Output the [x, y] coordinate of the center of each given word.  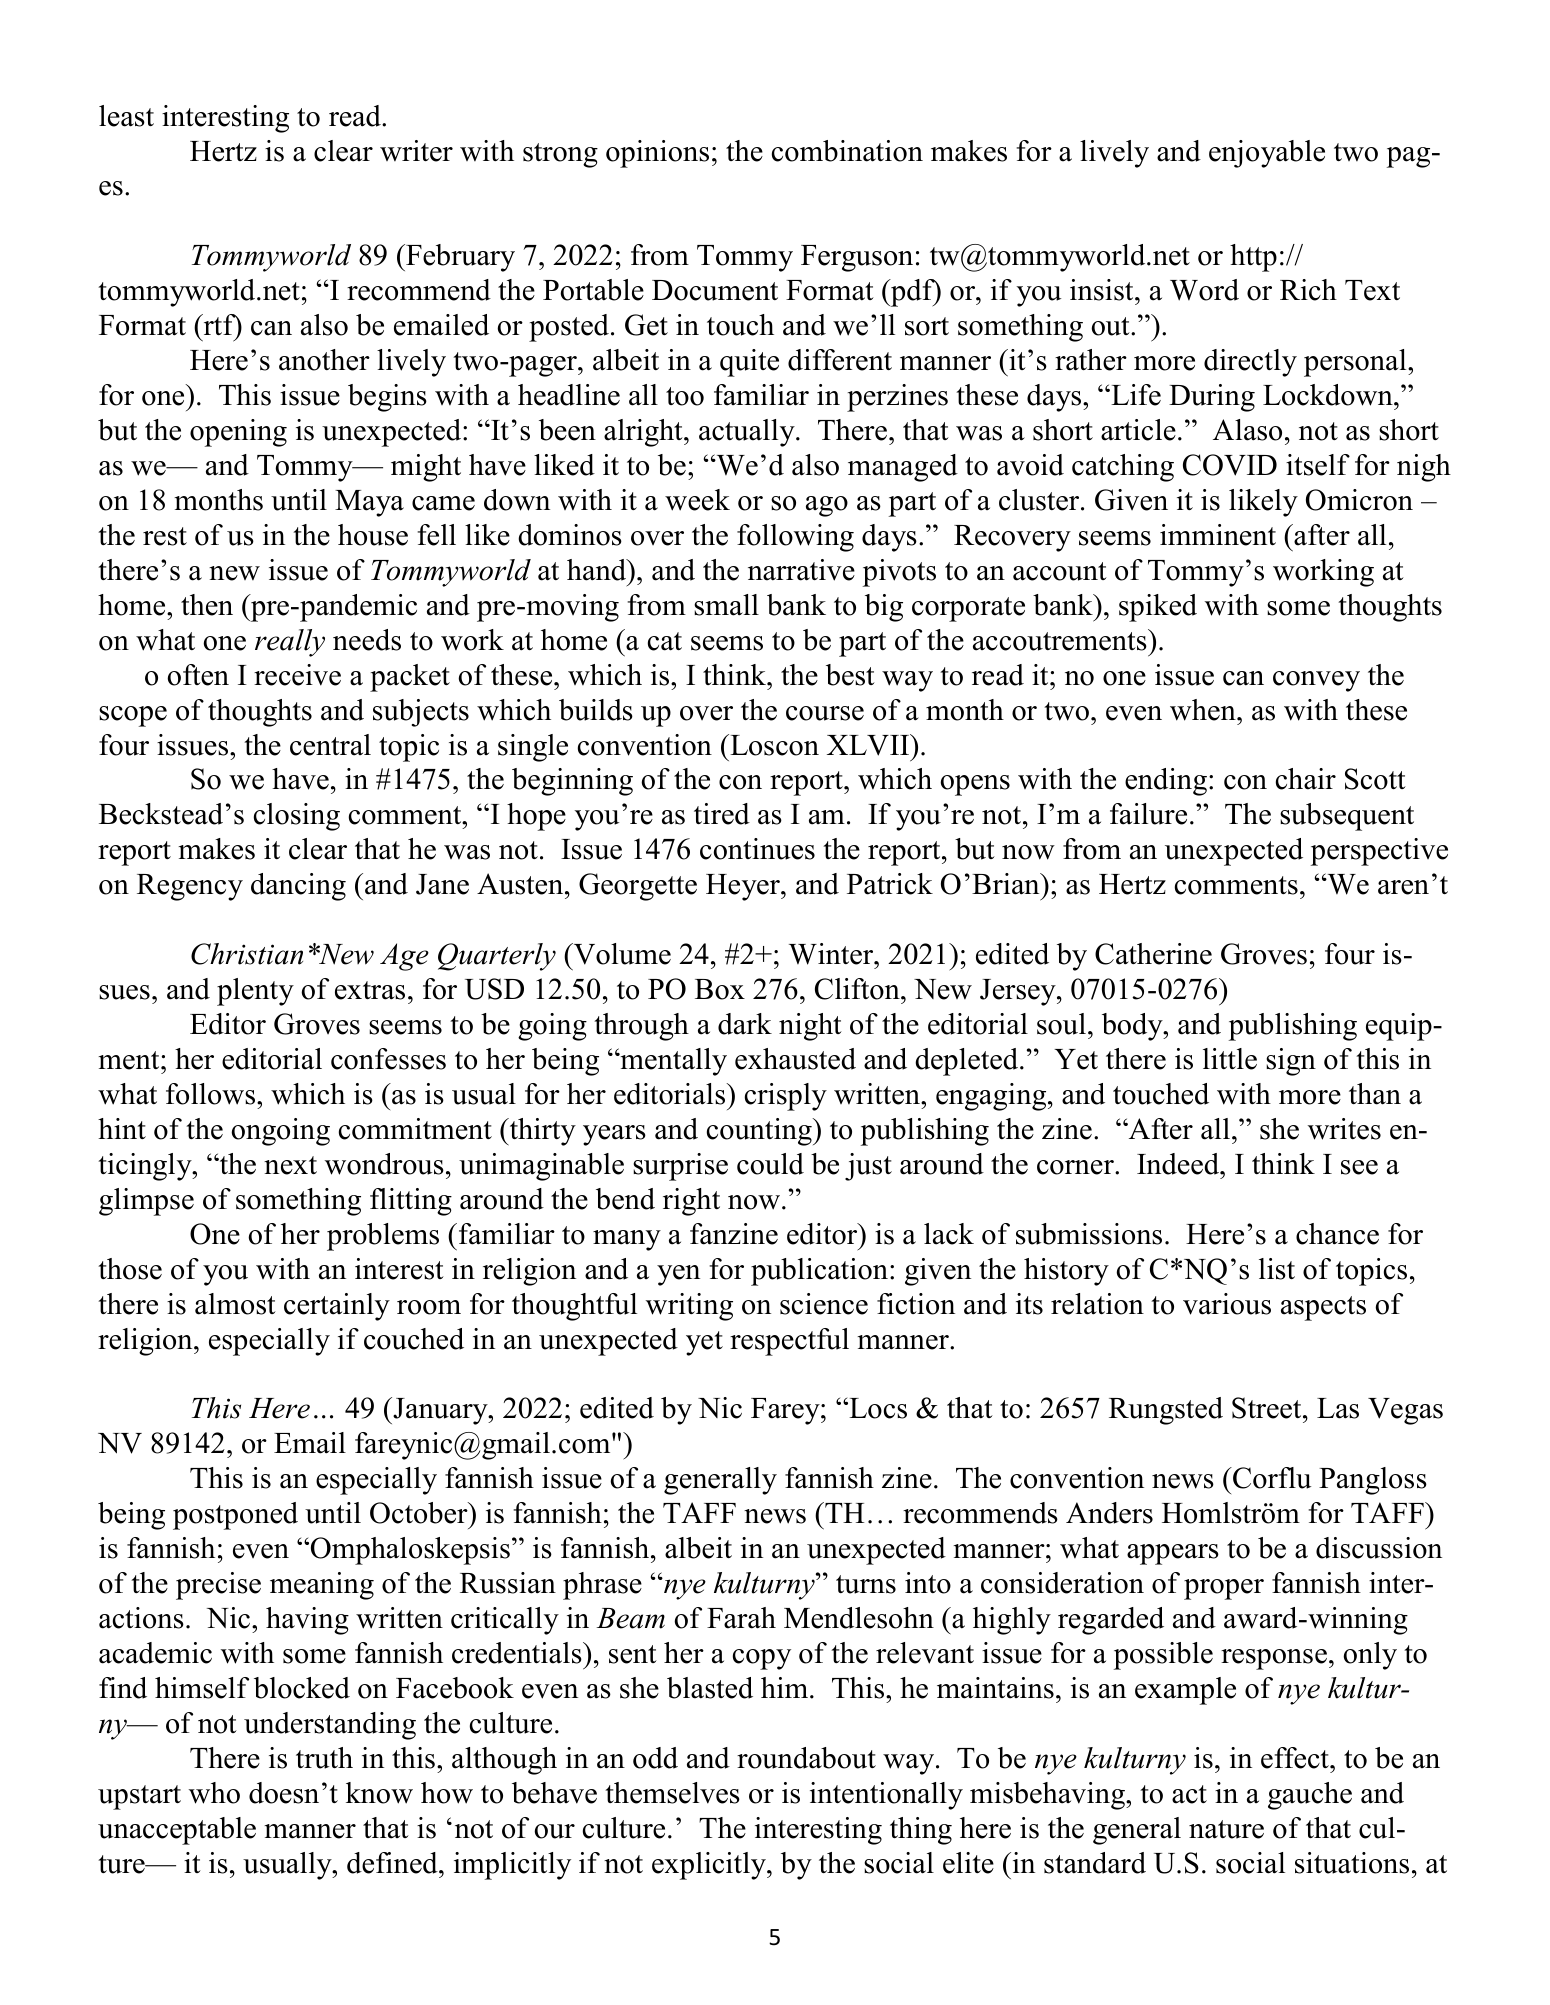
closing [297, 817]
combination [847, 151]
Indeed [1179, 1164]
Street [1268, 1408]
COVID [1230, 465]
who [214, 1793]
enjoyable [1267, 154]
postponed [235, 1516]
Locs [877, 1408]
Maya [369, 503]
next [290, 1165]
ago [827, 506]
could [770, 1164]
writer [416, 151]
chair [1306, 779]
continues [757, 849]
